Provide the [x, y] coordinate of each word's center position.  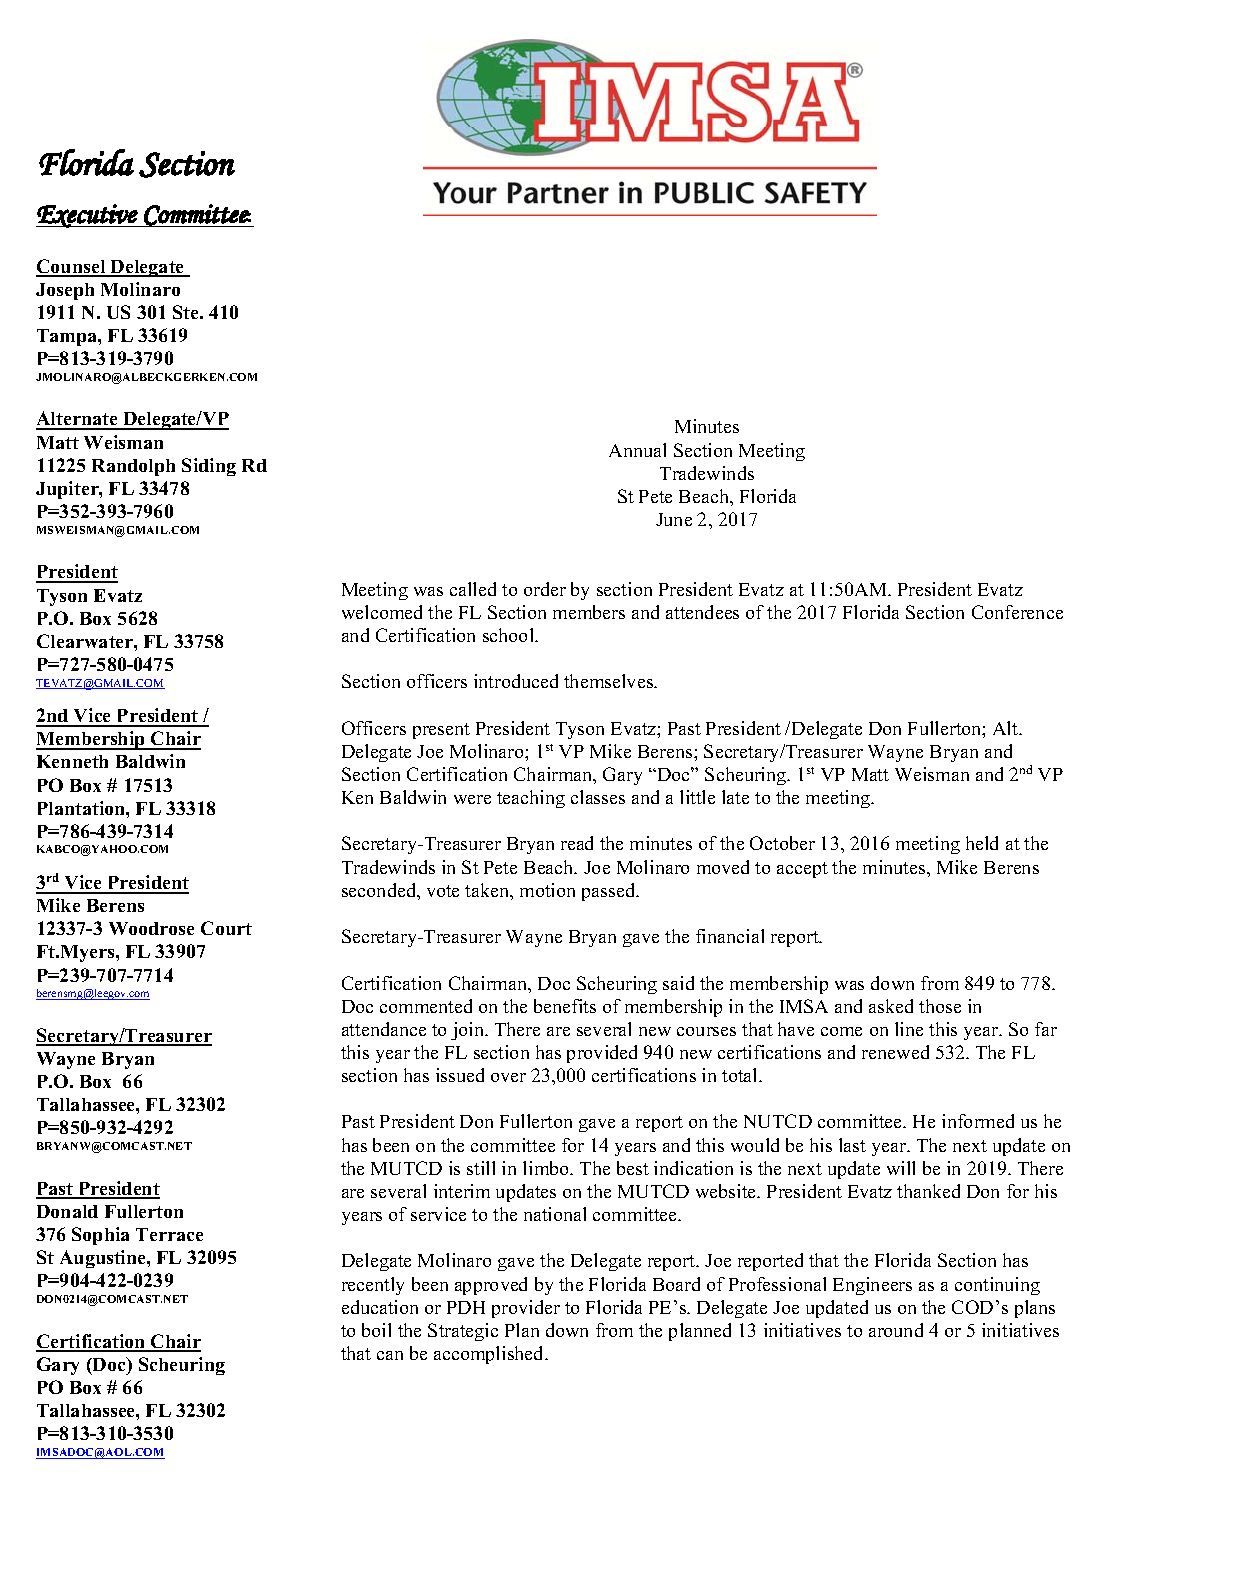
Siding [209, 467]
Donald [67, 1211]
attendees [702, 612]
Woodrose [151, 928]
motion [547, 890]
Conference [1017, 612]
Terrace [169, 1234]
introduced [516, 681]
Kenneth [72, 761]
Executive [87, 216]
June [674, 519]
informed [978, 1121]
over [508, 1077]
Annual [637, 450]
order [545, 589]
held [982, 843]
